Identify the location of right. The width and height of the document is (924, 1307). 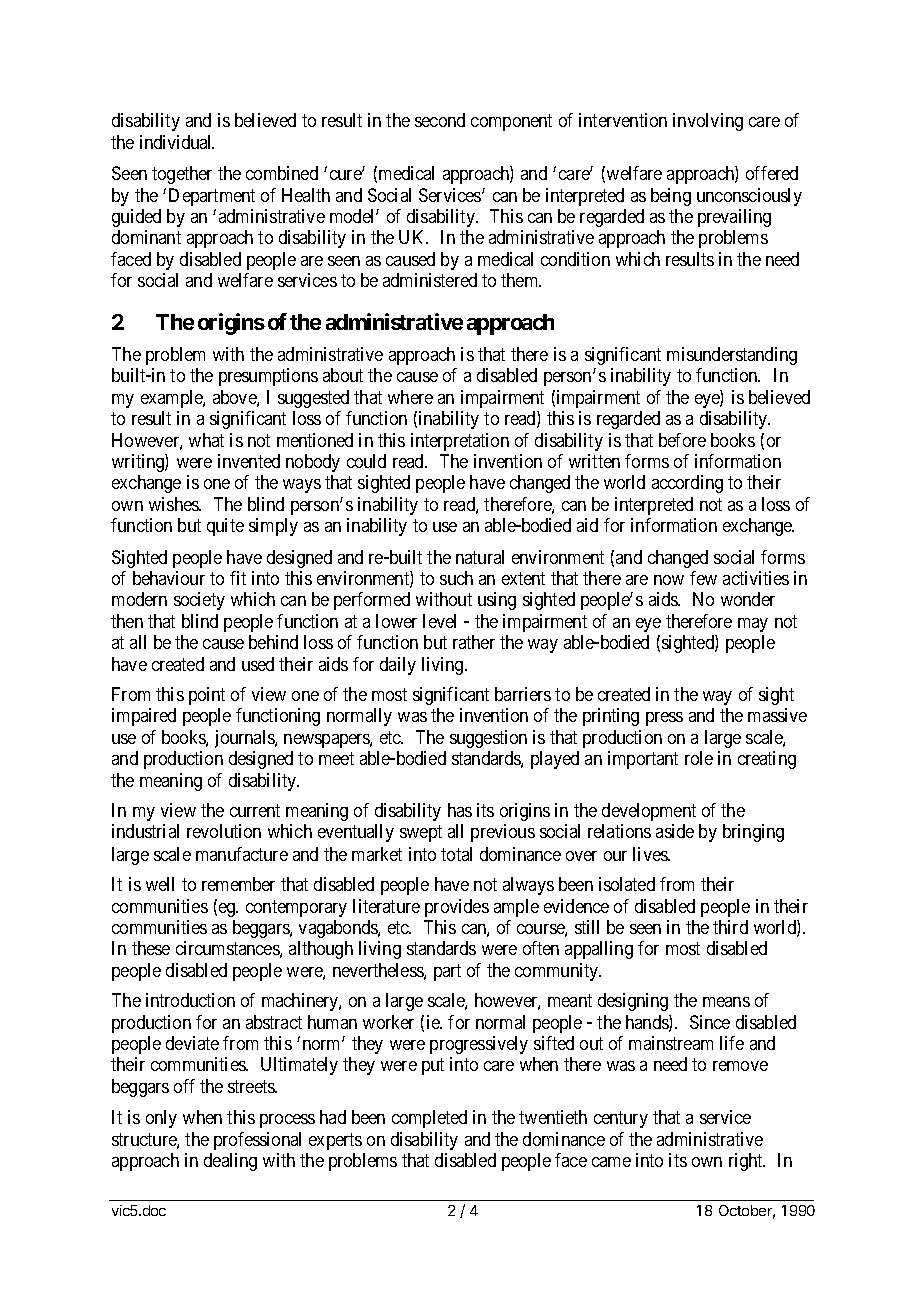
(747, 1162).
